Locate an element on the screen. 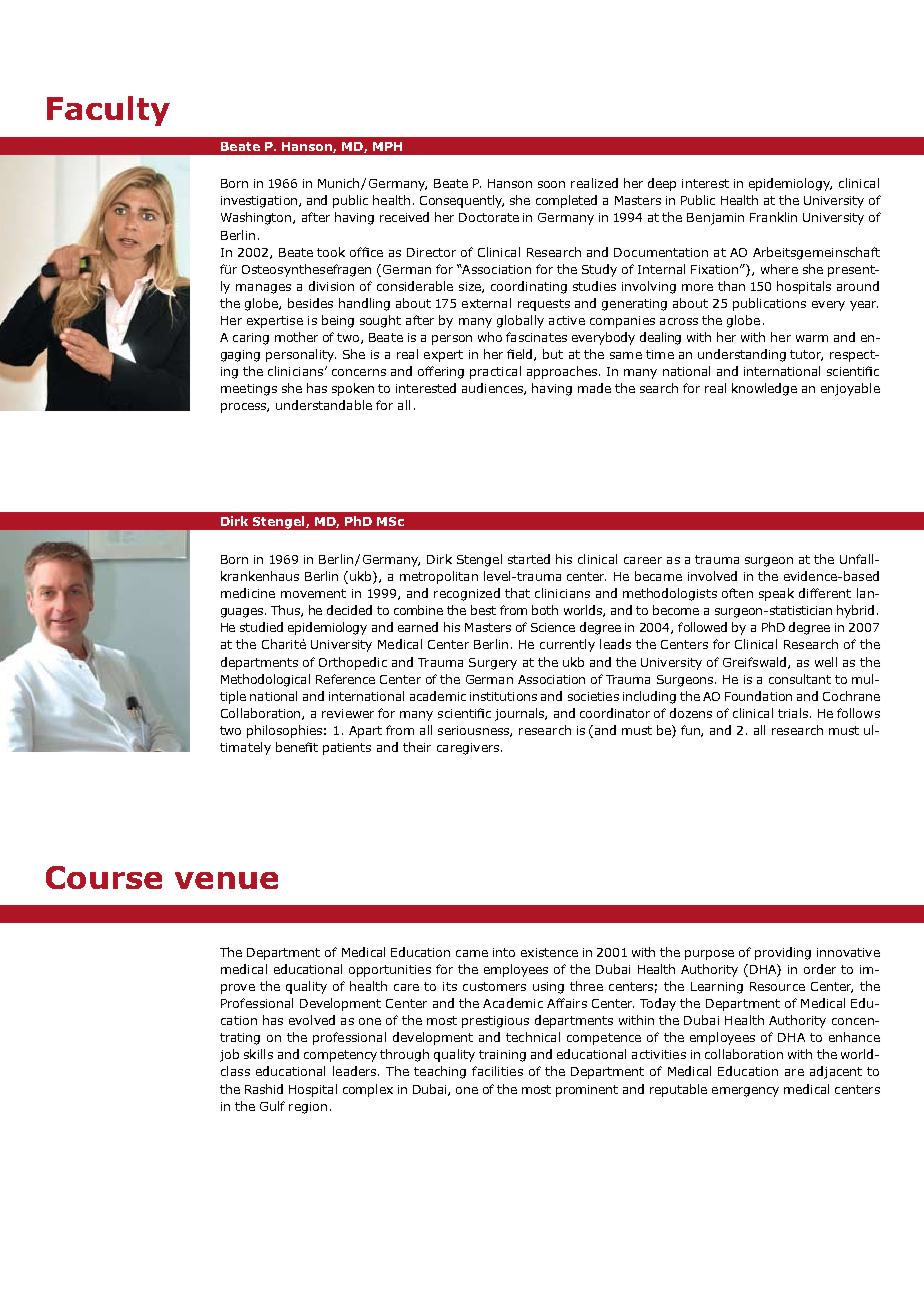 The image size is (924, 1308). speak is located at coordinates (776, 594).
